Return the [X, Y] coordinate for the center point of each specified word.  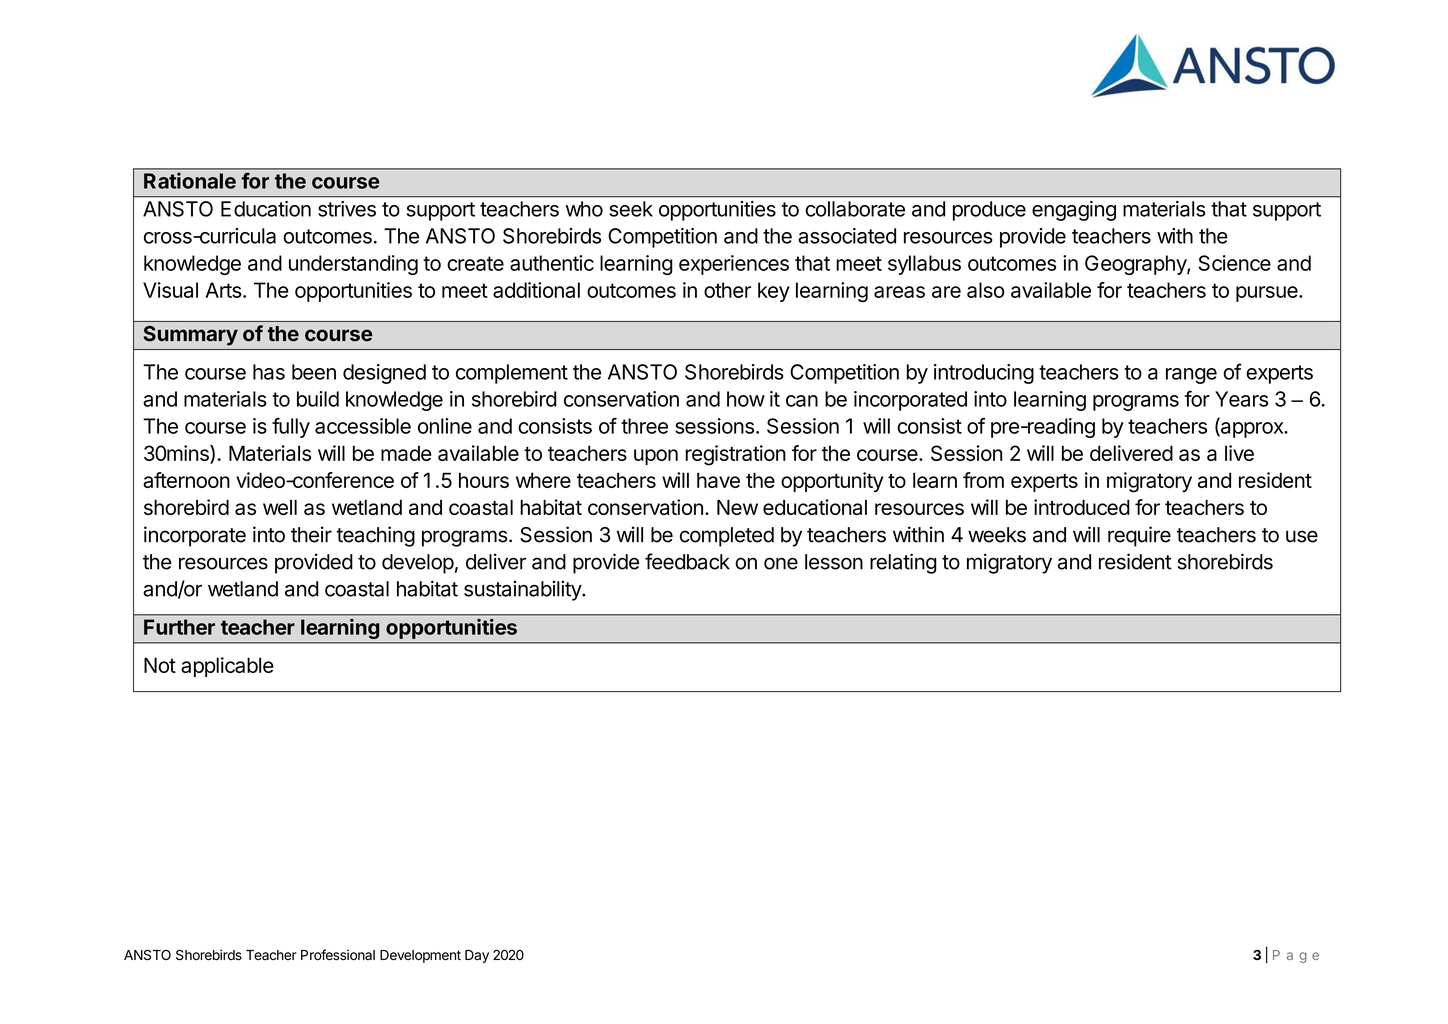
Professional [338, 955]
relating [903, 563]
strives [347, 209]
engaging [1074, 211]
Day [477, 956]
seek [631, 209]
